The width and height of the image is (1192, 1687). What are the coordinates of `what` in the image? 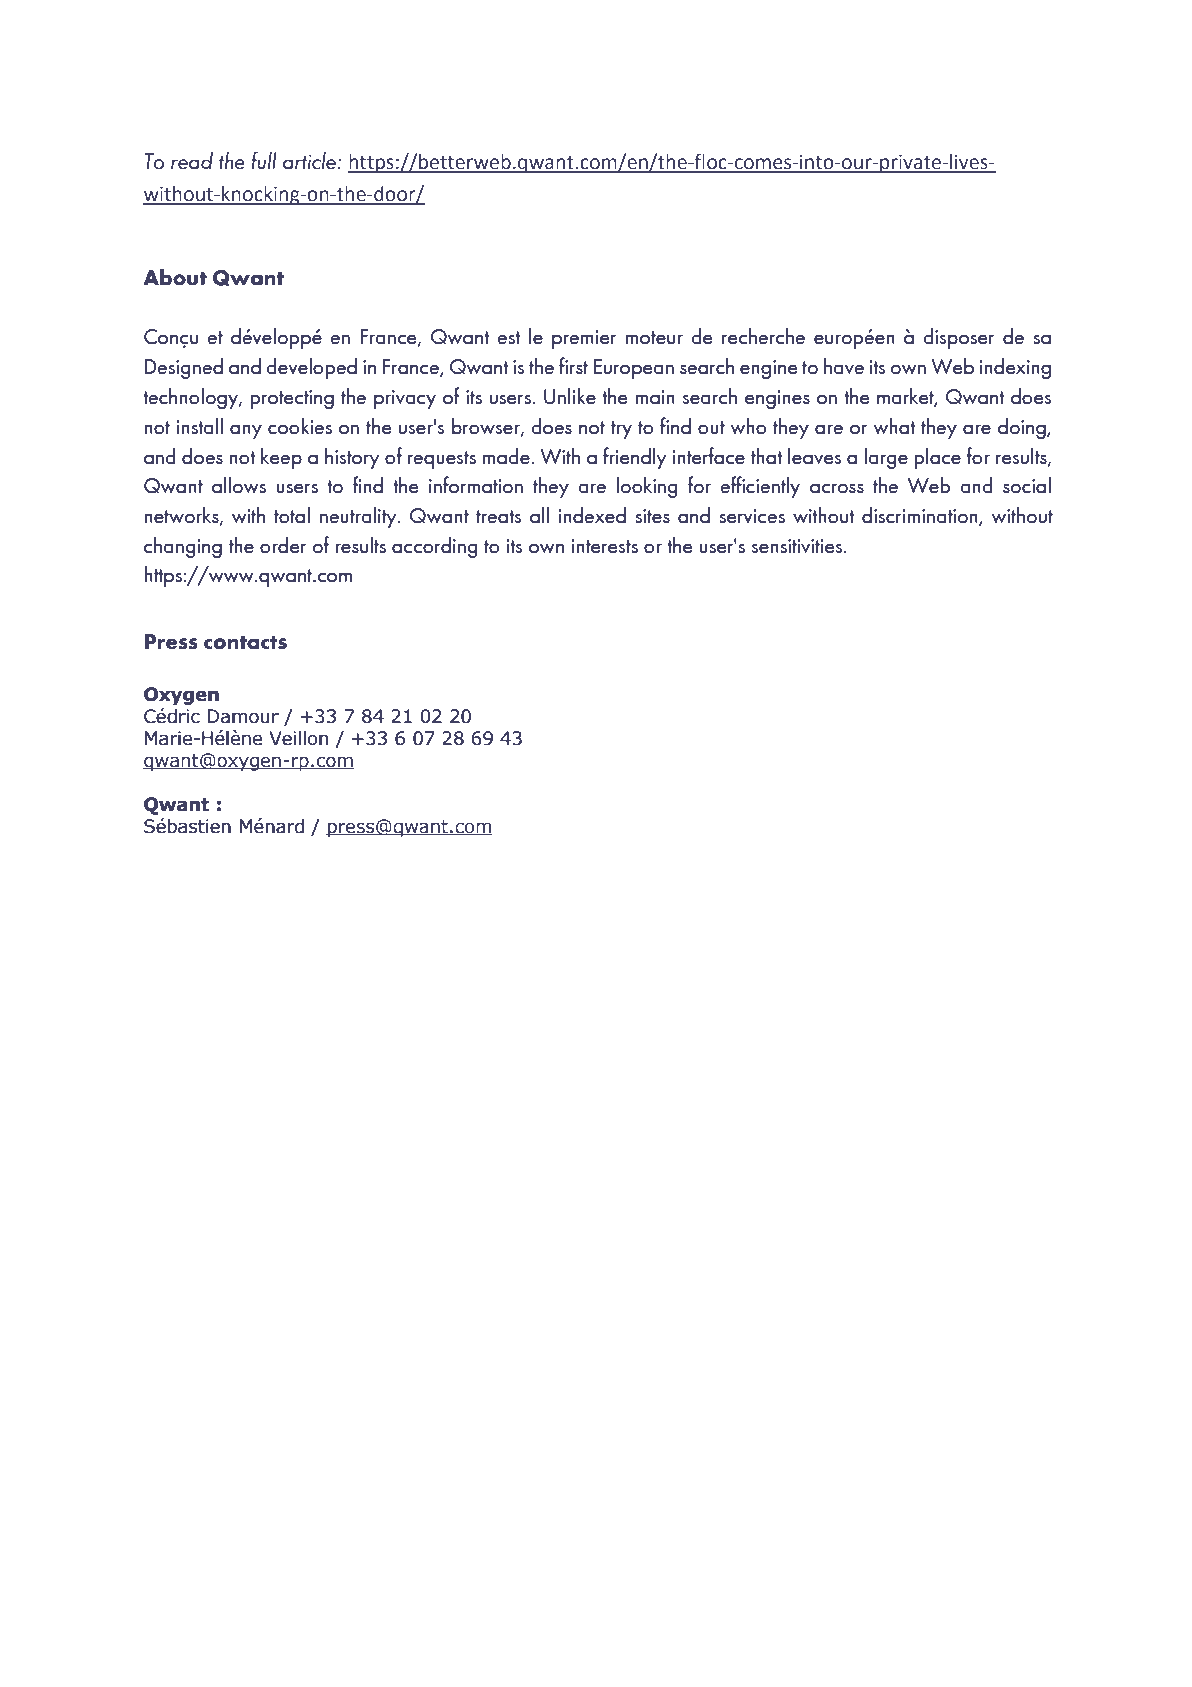 It's located at (894, 426).
